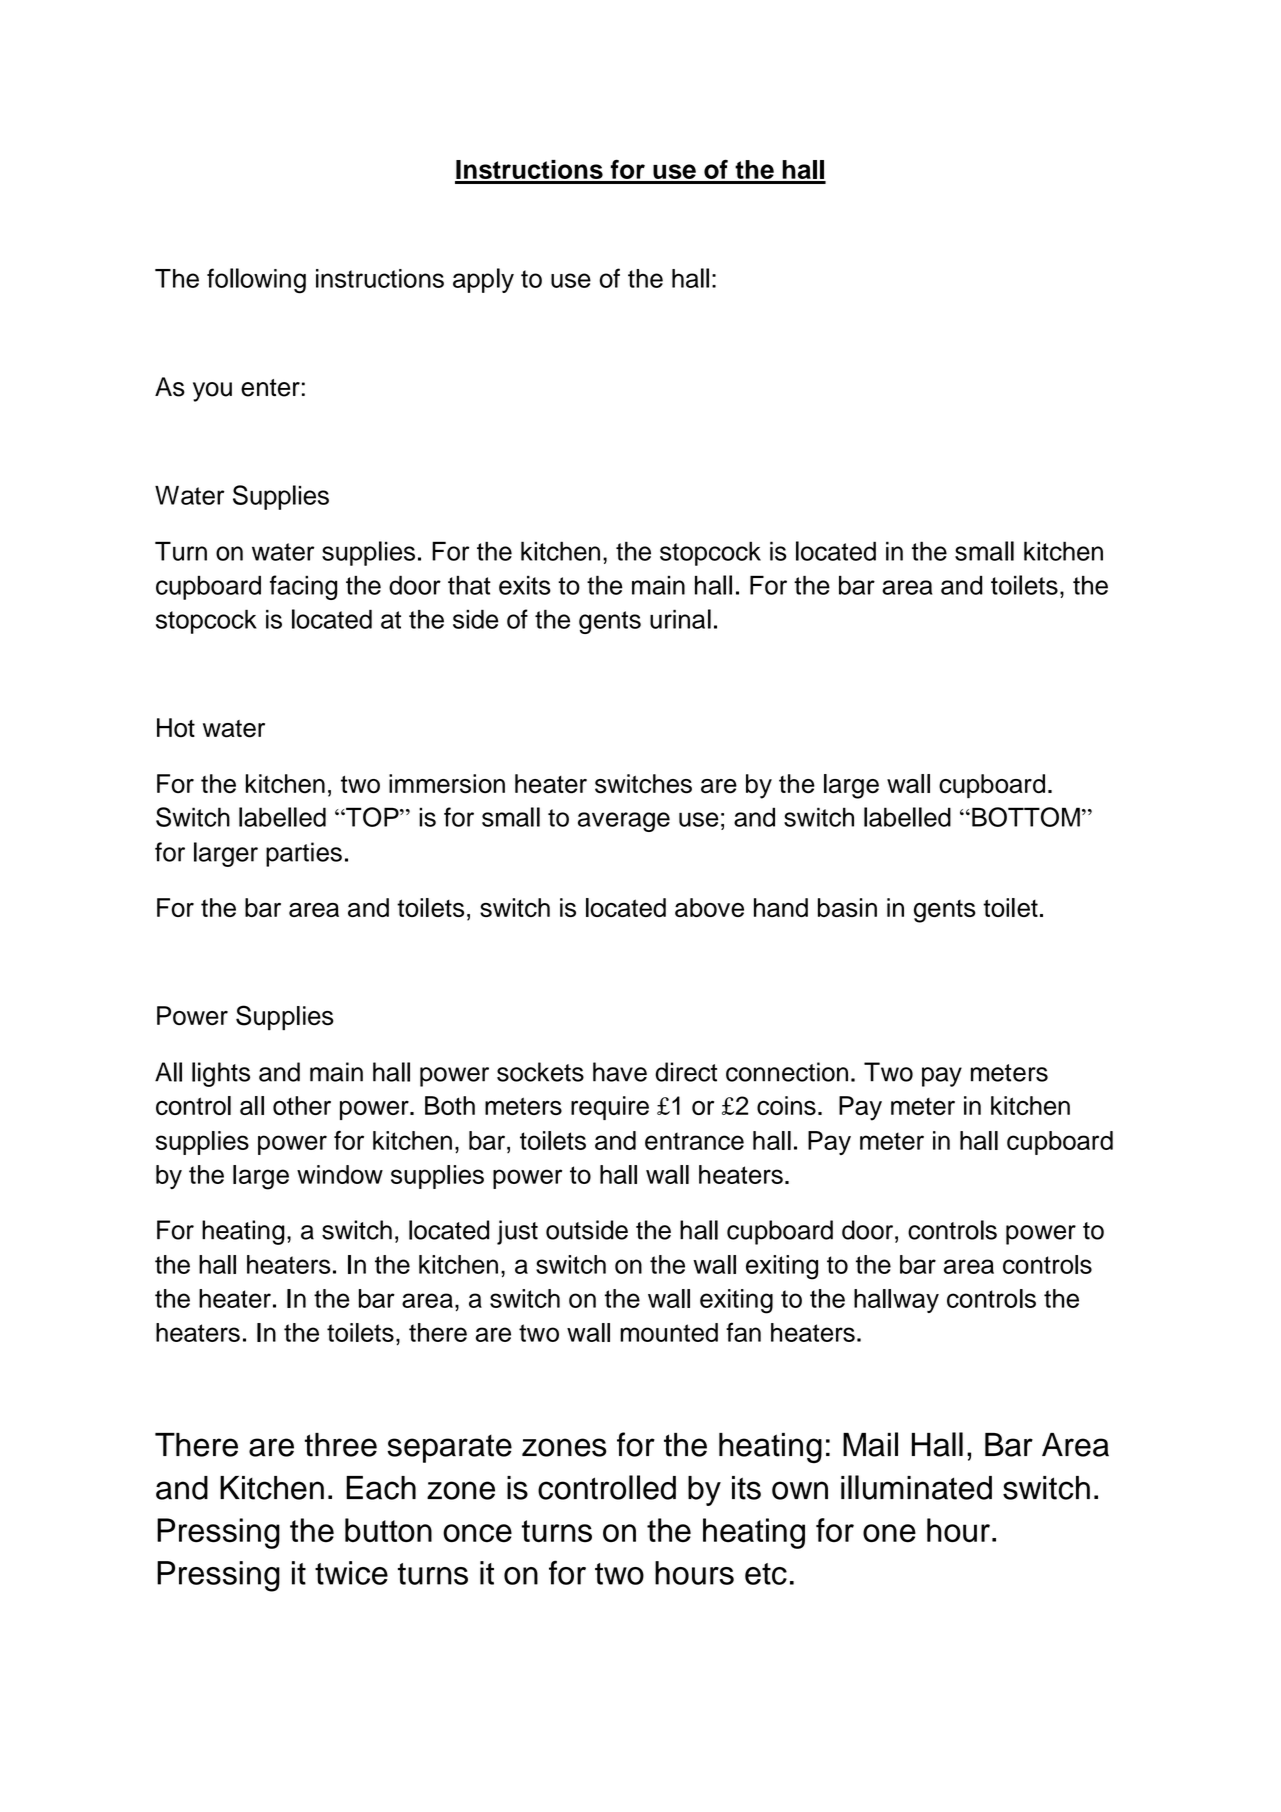  Describe the element at coordinates (483, 280) in the image. I see `apply` at that location.
